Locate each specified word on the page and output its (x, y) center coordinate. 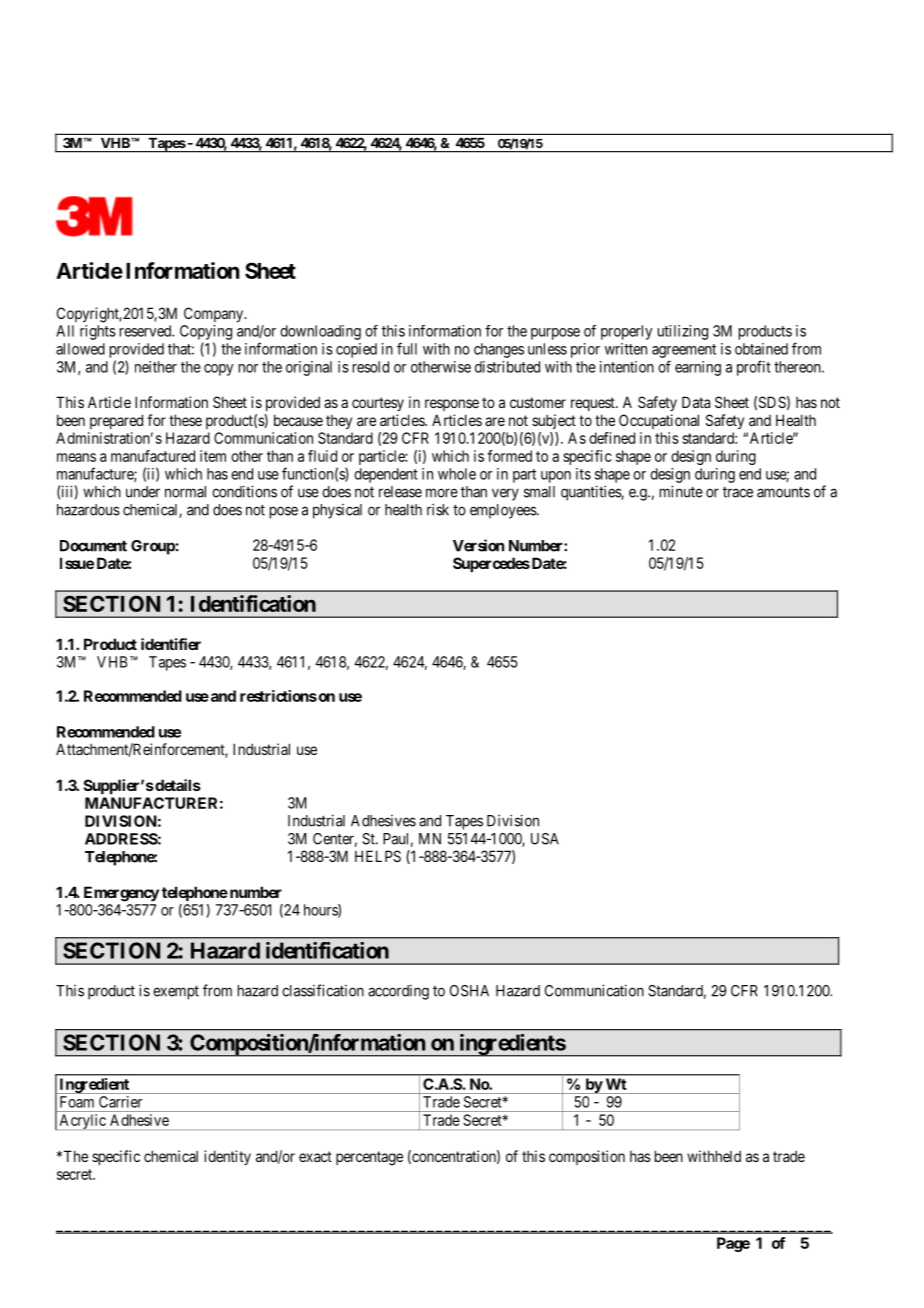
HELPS (378, 856)
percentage (369, 1158)
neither (156, 367)
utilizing (683, 332)
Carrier (120, 1102)
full (407, 348)
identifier (171, 644)
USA (545, 839)
